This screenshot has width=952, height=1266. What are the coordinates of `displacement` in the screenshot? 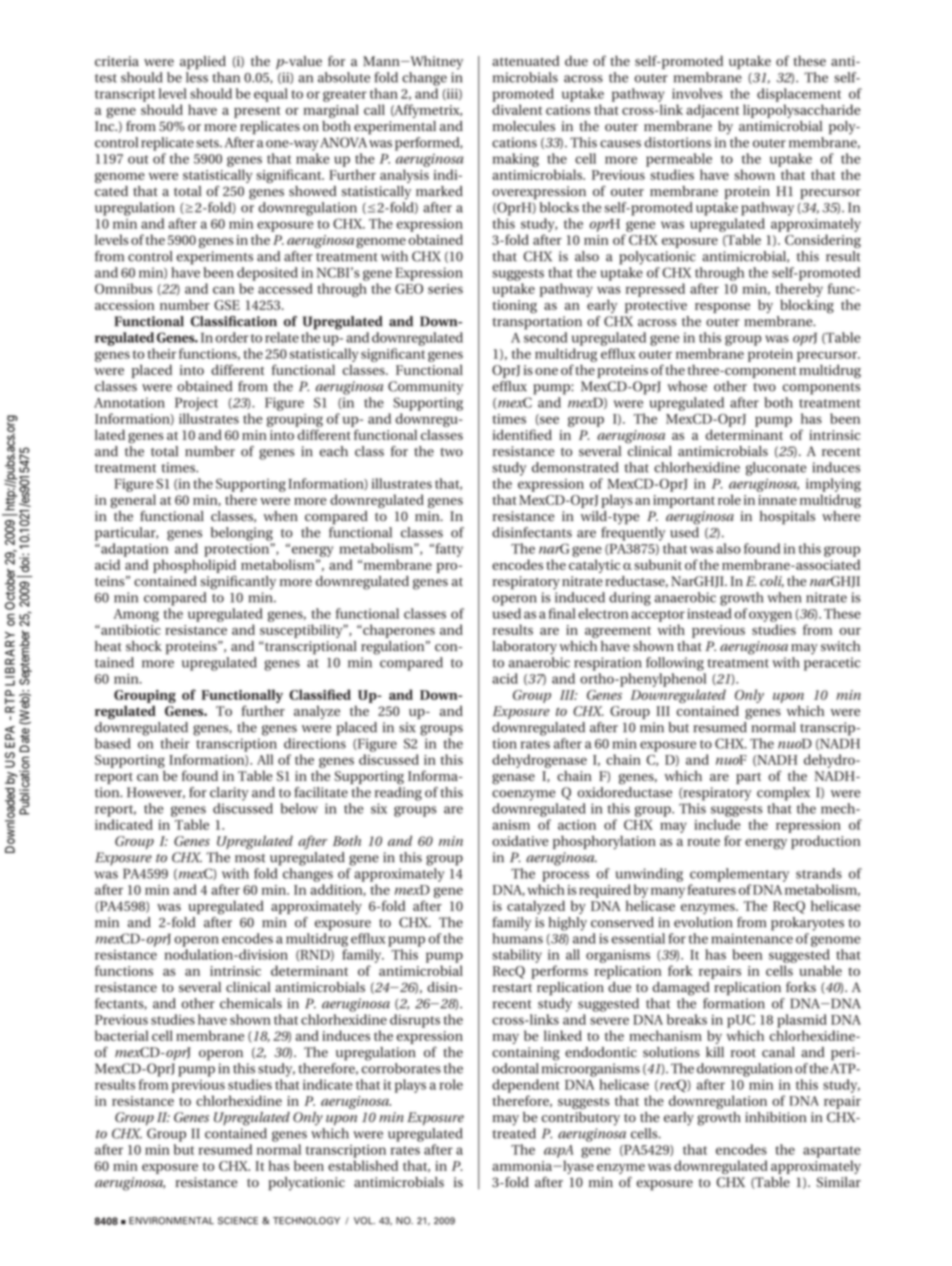 It's located at (799, 95).
